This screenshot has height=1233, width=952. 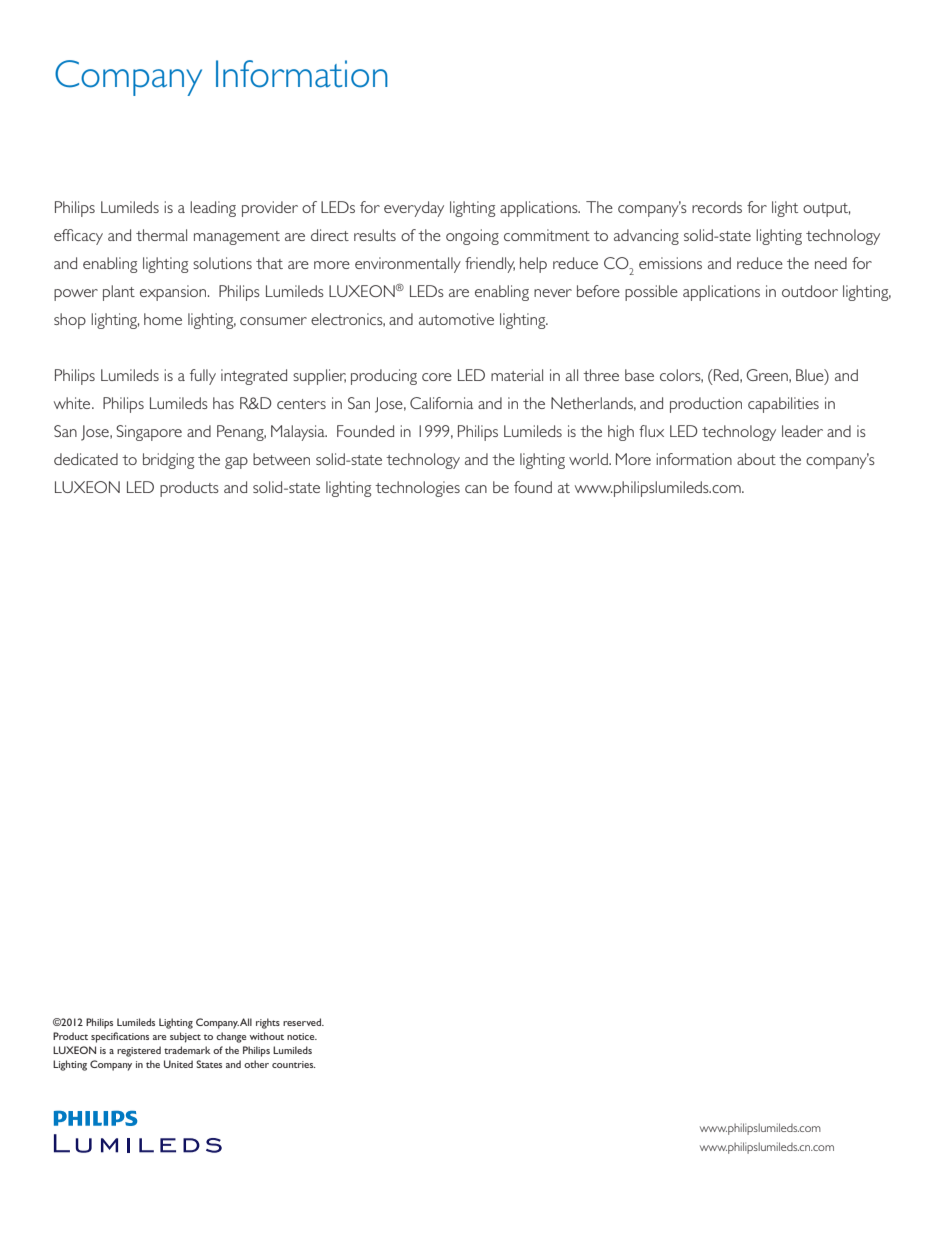 What do you see at coordinates (303, 1022) in the screenshot?
I see `reserved` at bounding box center [303, 1022].
